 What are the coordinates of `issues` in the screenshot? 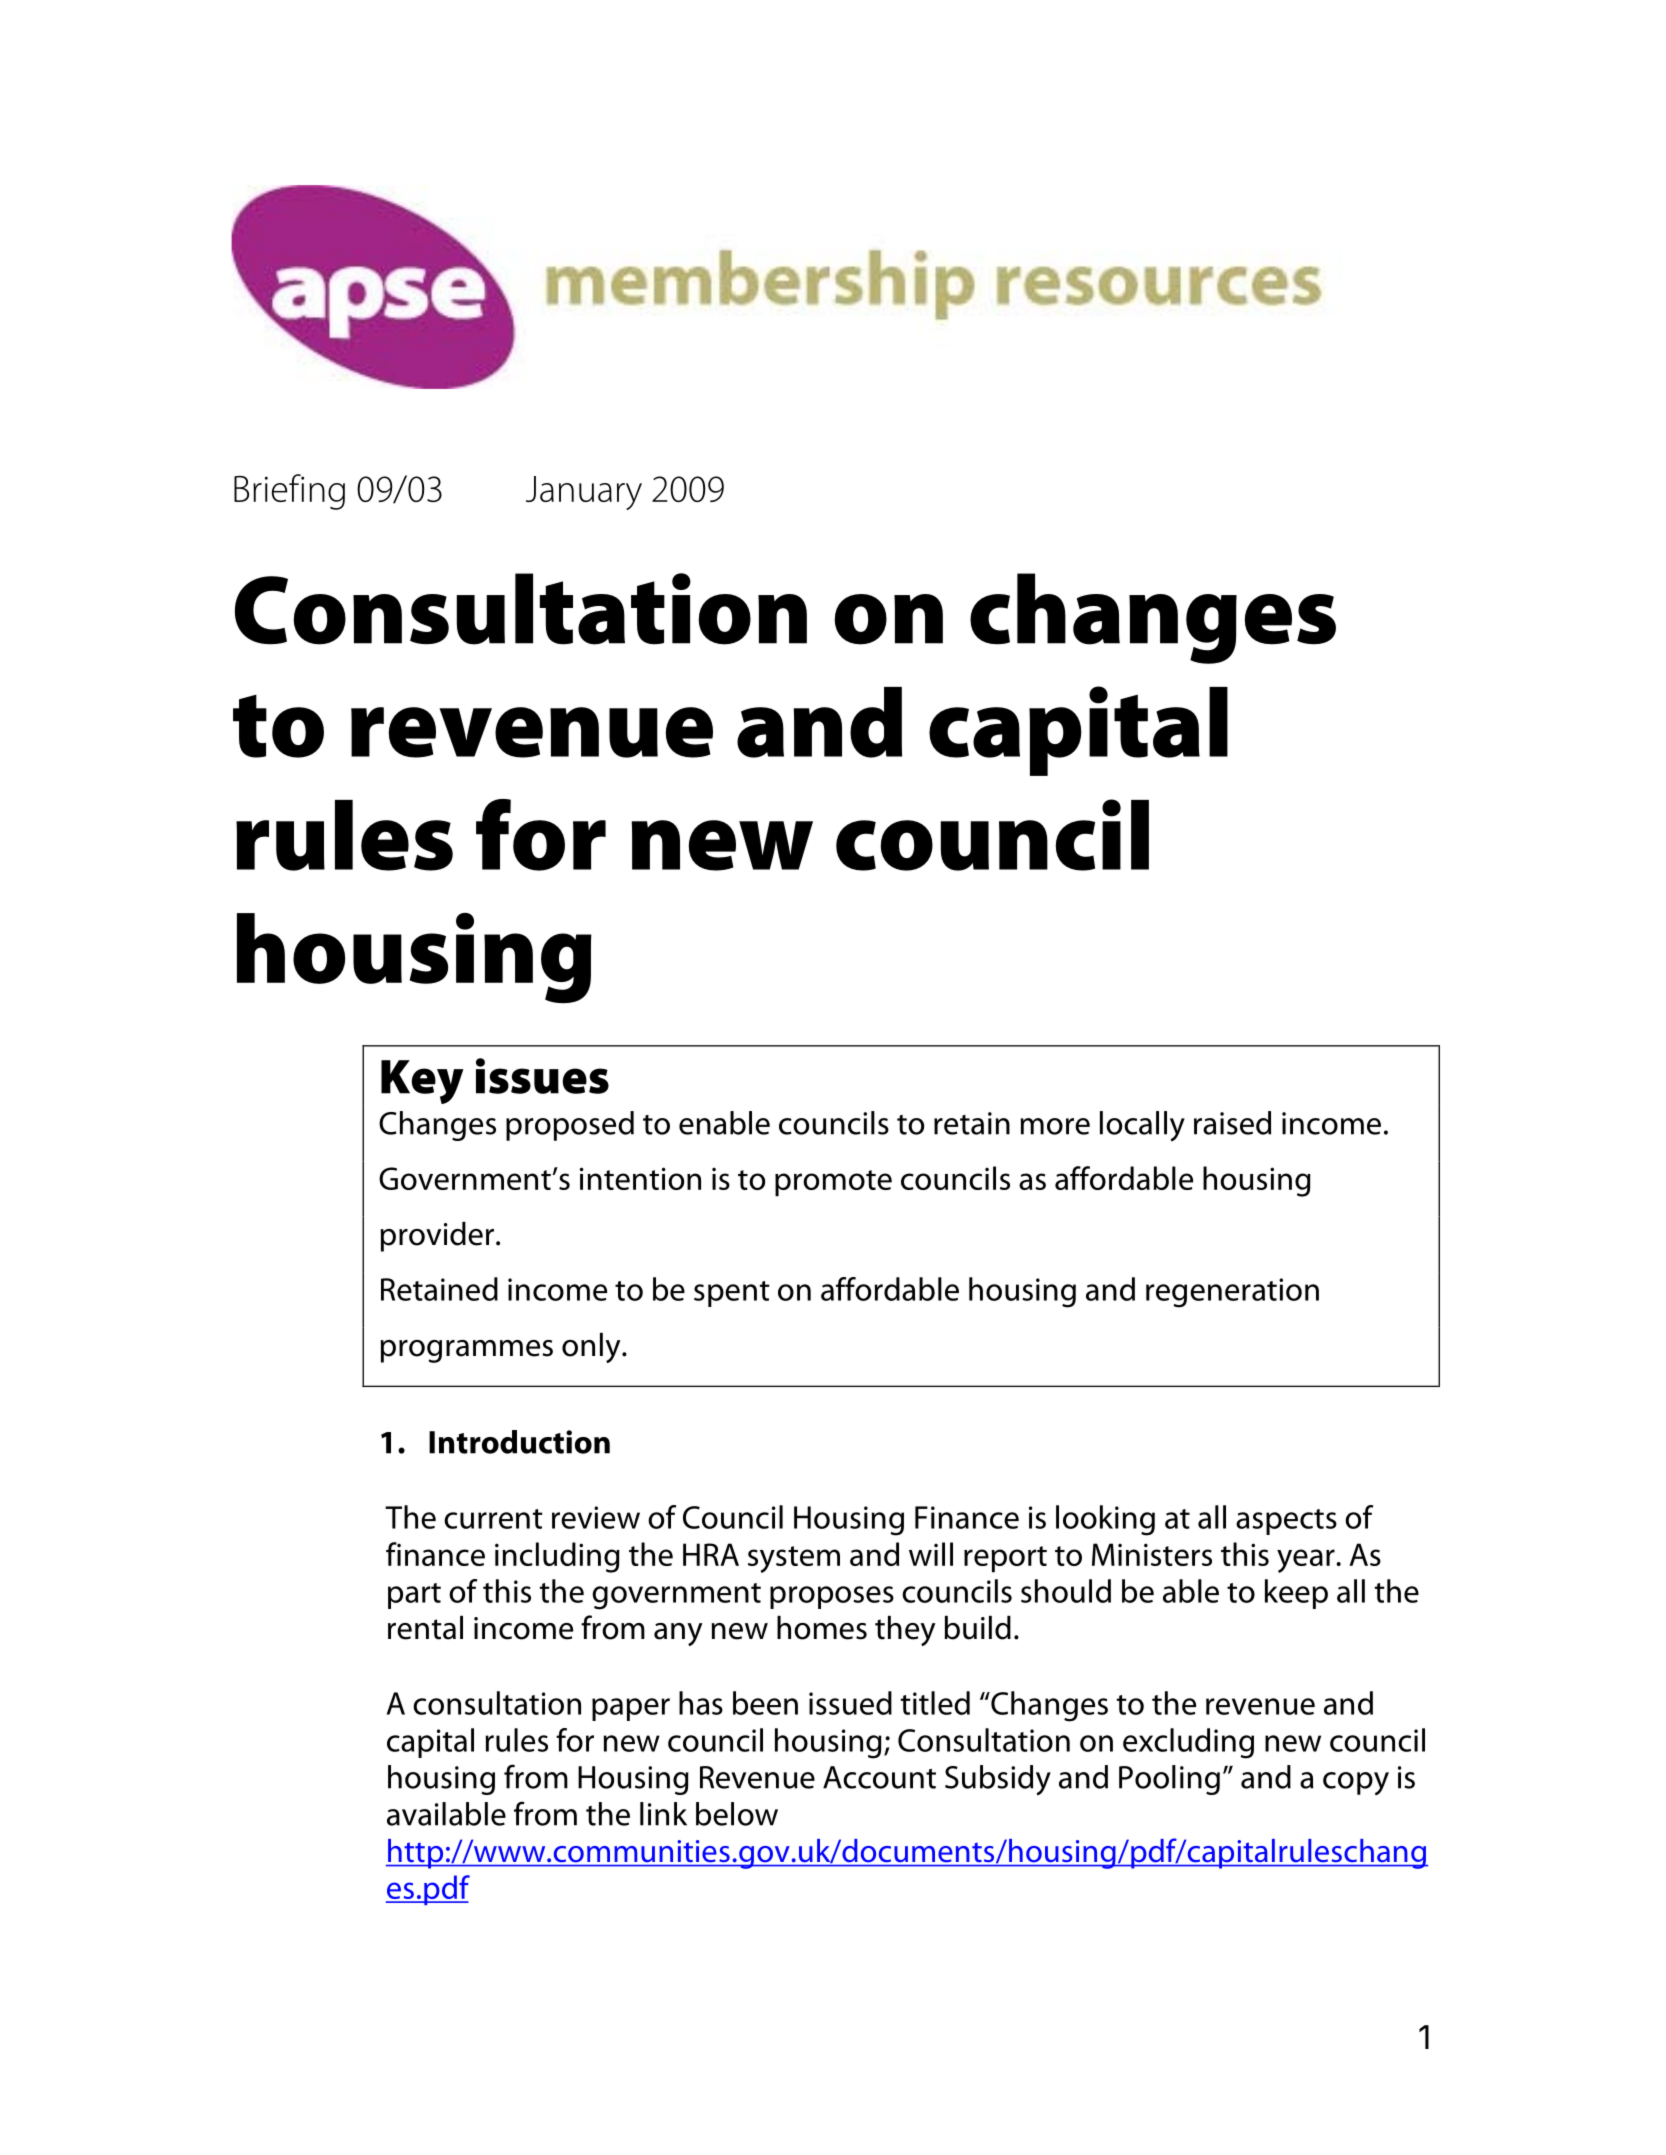 It's located at (542, 1076).
